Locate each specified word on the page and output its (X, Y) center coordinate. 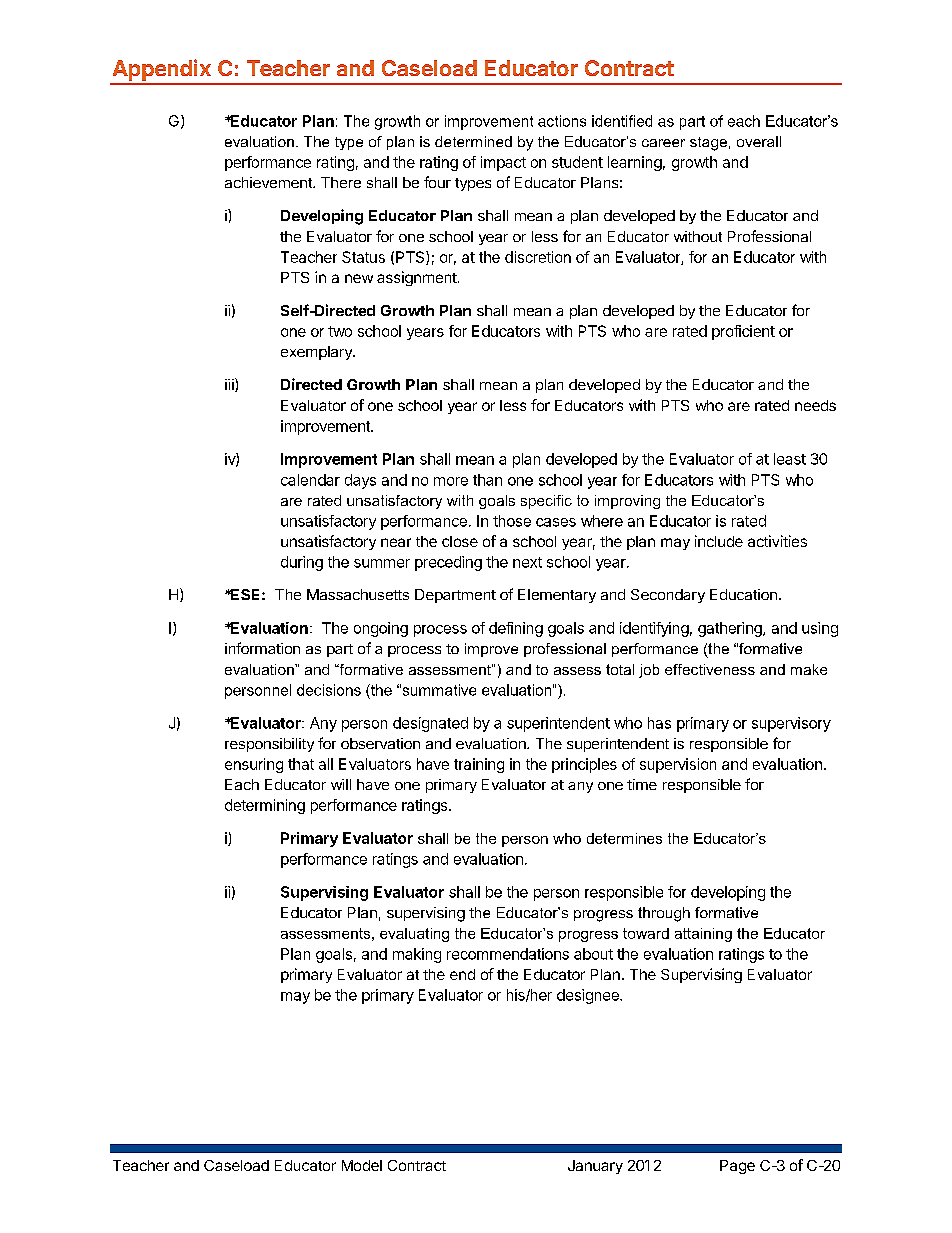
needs (815, 405)
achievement (269, 182)
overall (759, 141)
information (262, 648)
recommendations (508, 954)
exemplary (317, 353)
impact (503, 163)
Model (362, 1165)
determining (265, 806)
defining (516, 629)
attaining (703, 935)
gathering (731, 629)
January (595, 1167)
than (487, 480)
